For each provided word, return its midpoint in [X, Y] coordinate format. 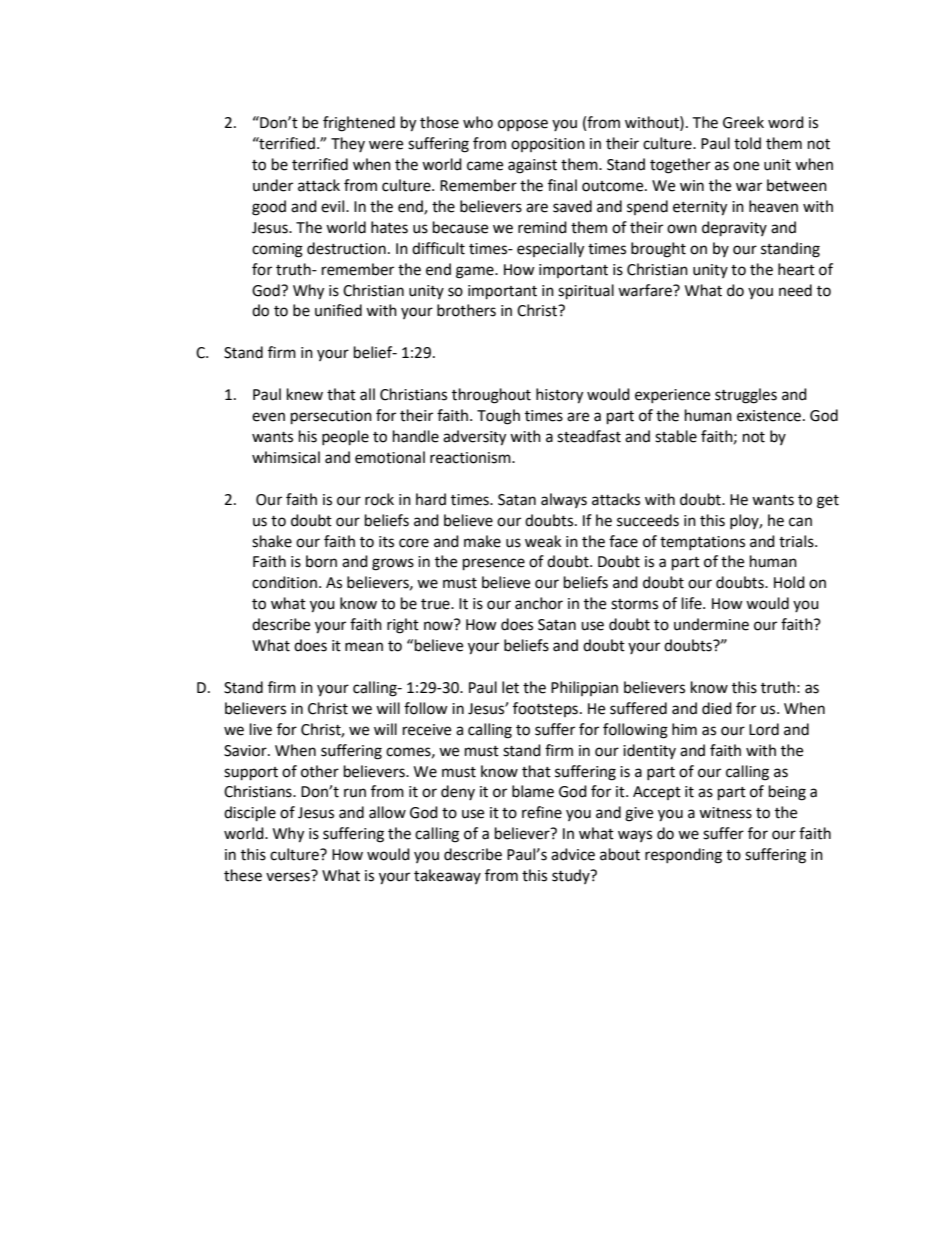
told [747, 143]
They [348, 144]
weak [543, 541]
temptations [702, 543]
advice [573, 854]
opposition [548, 145]
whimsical [286, 457]
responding [683, 856]
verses [289, 876]
